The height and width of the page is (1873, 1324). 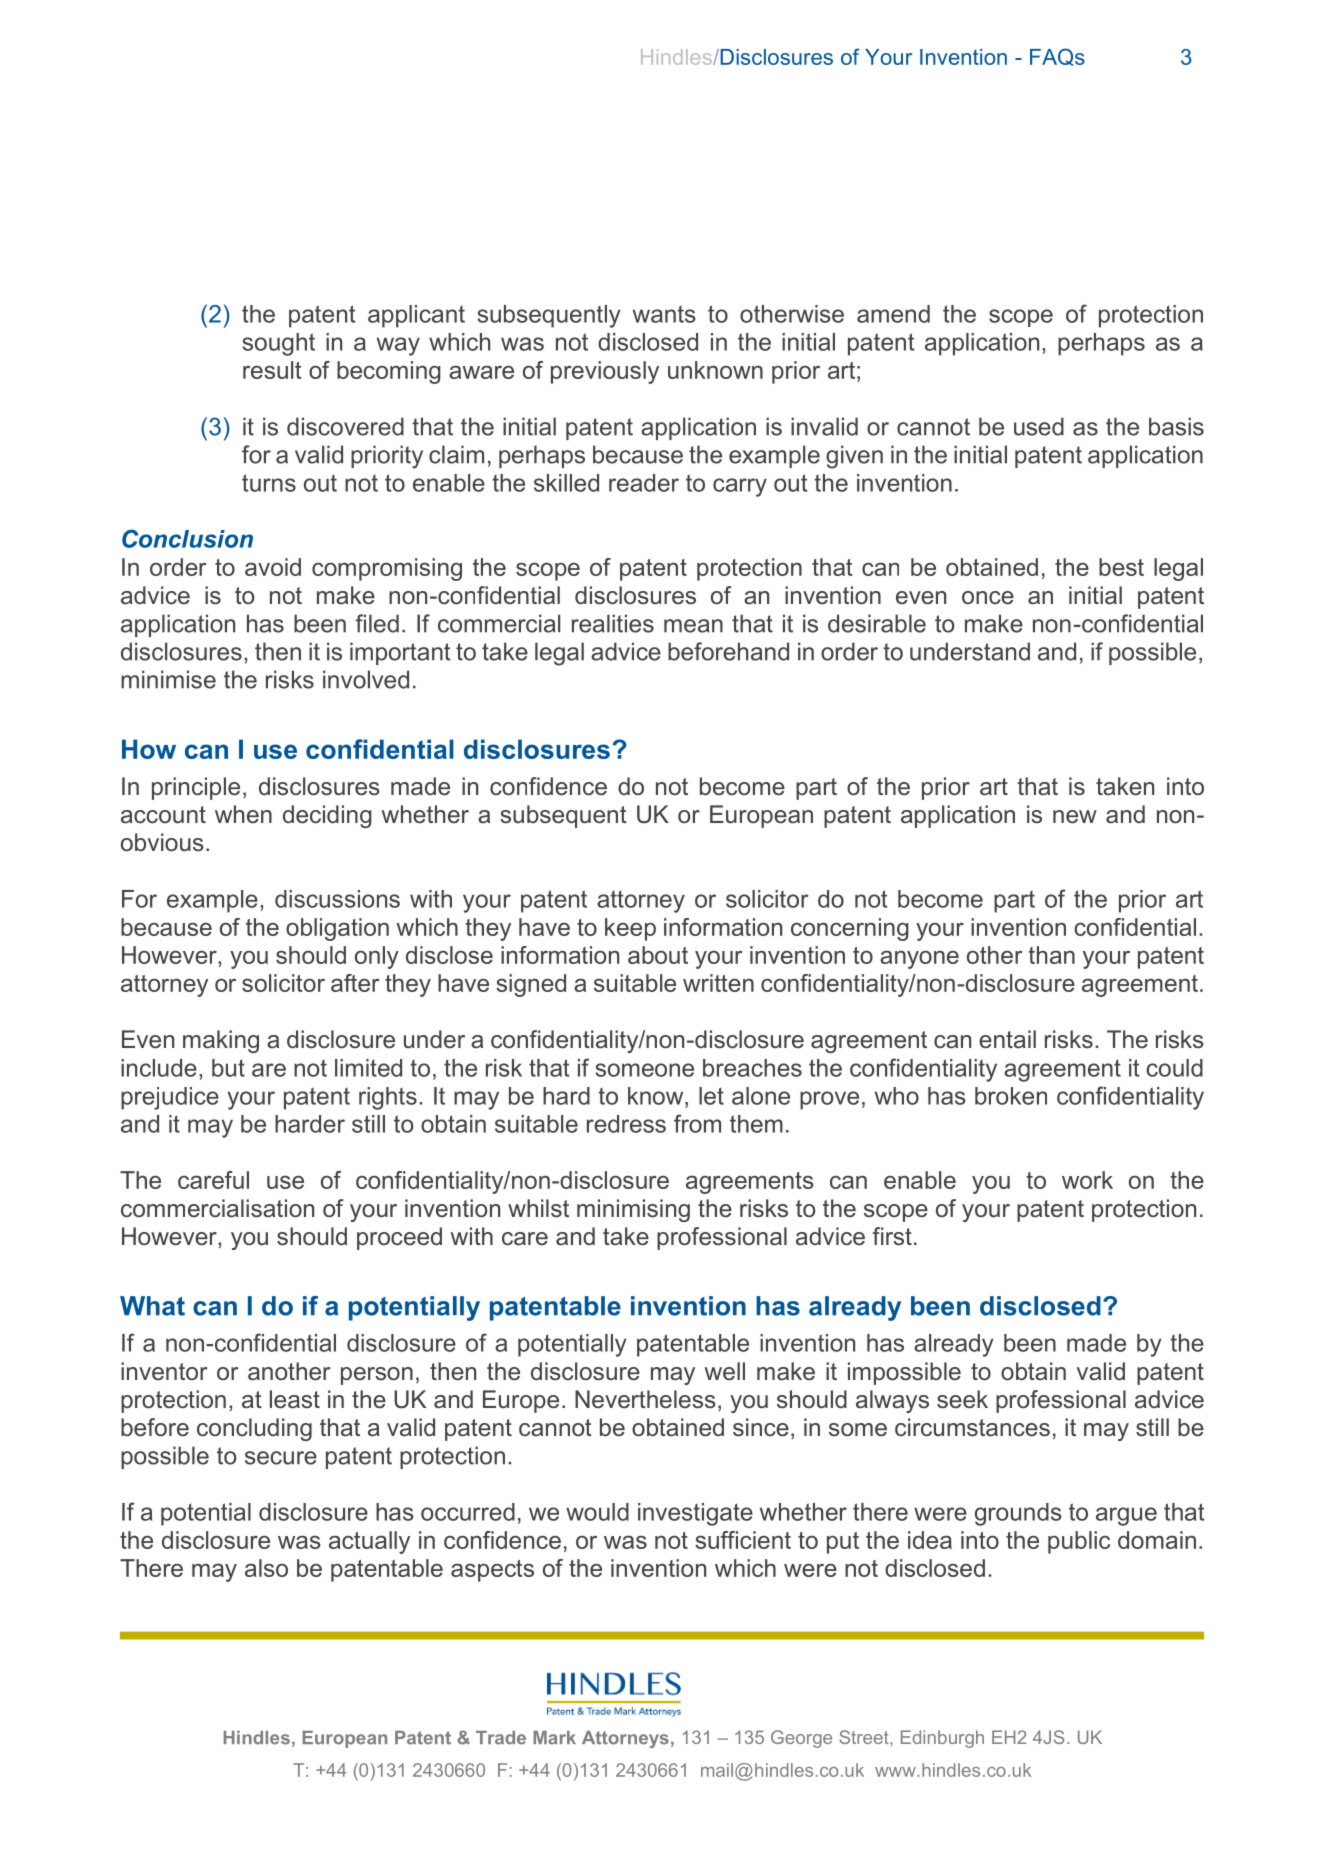 I want to click on keep, so click(x=630, y=929).
